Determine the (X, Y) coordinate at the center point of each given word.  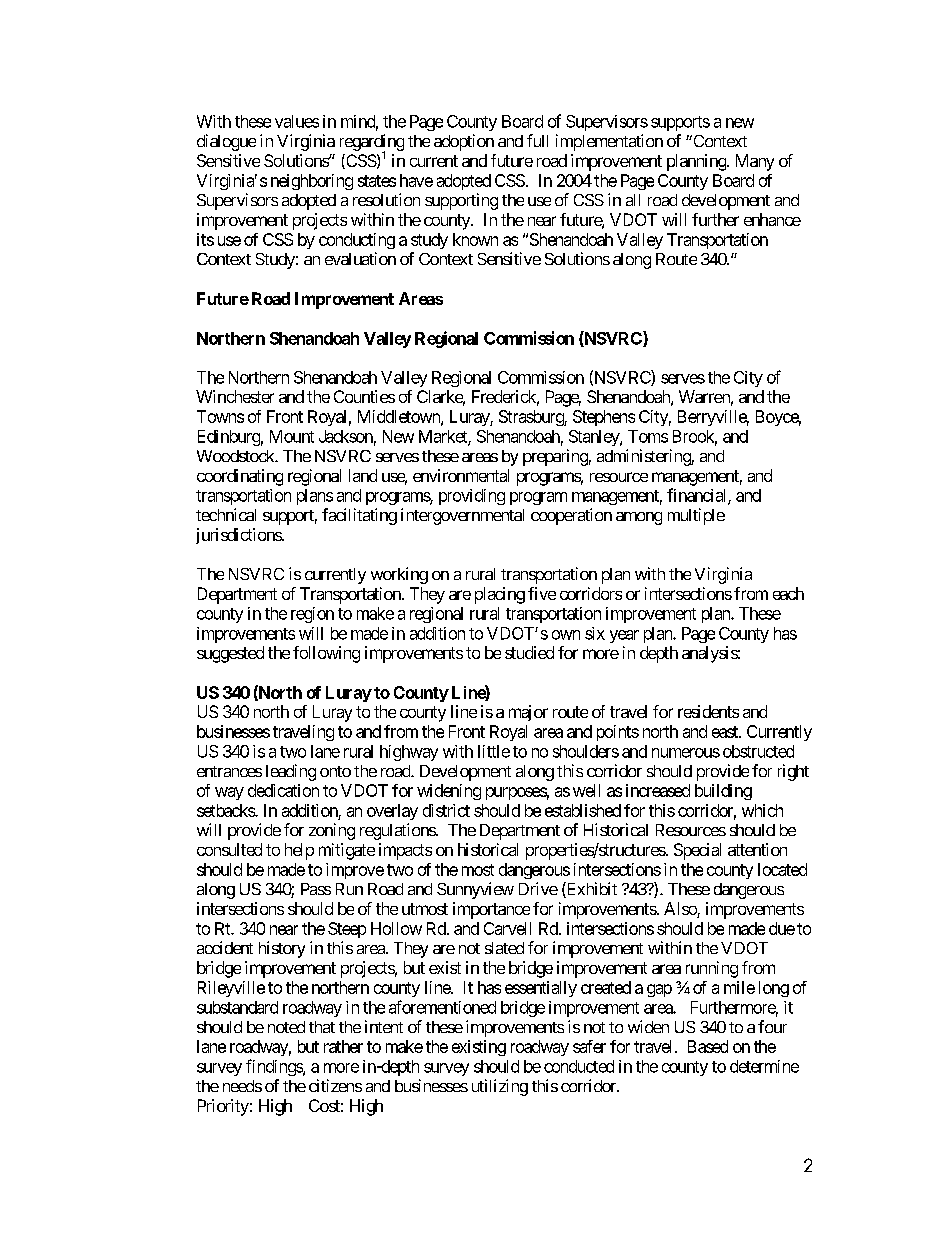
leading (291, 772)
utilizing (500, 1087)
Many (755, 162)
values (297, 121)
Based (708, 1046)
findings (275, 1067)
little (494, 751)
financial (698, 496)
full (537, 140)
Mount (292, 436)
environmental (461, 475)
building (723, 792)
